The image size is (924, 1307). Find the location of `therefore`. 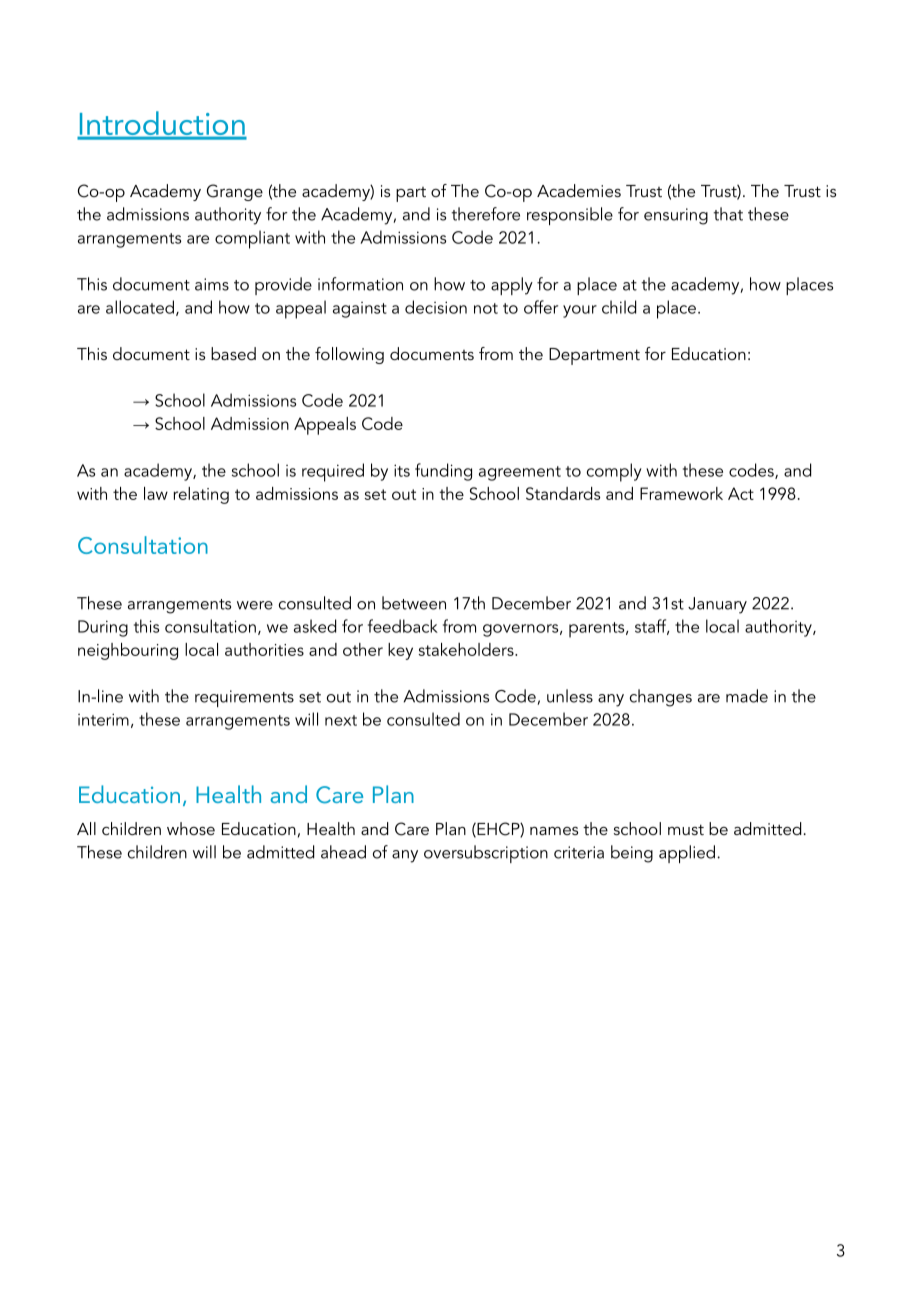

therefore is located at coordinates (485, 214).
